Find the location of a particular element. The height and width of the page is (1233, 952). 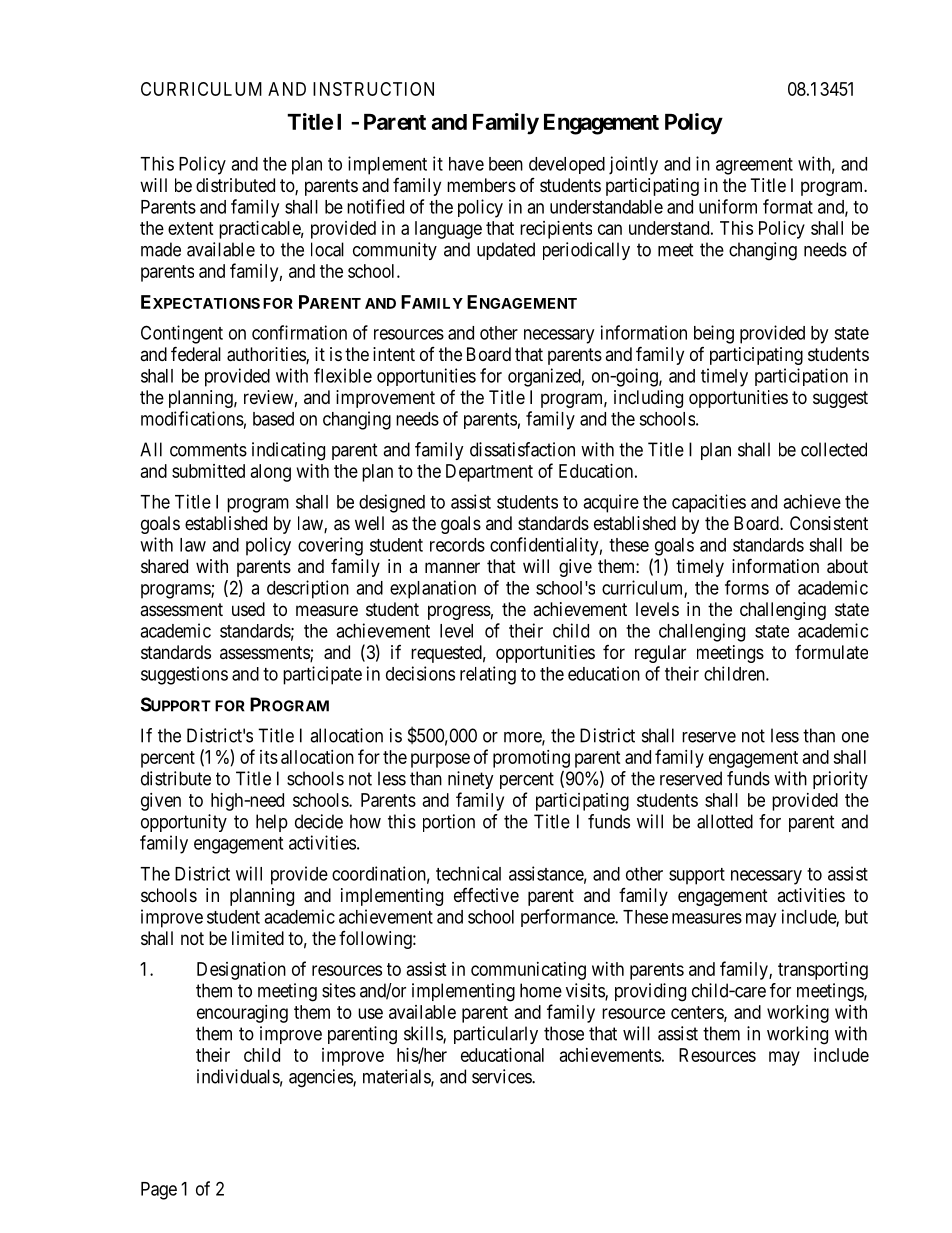

collected is located at coordinates (834, 449).
